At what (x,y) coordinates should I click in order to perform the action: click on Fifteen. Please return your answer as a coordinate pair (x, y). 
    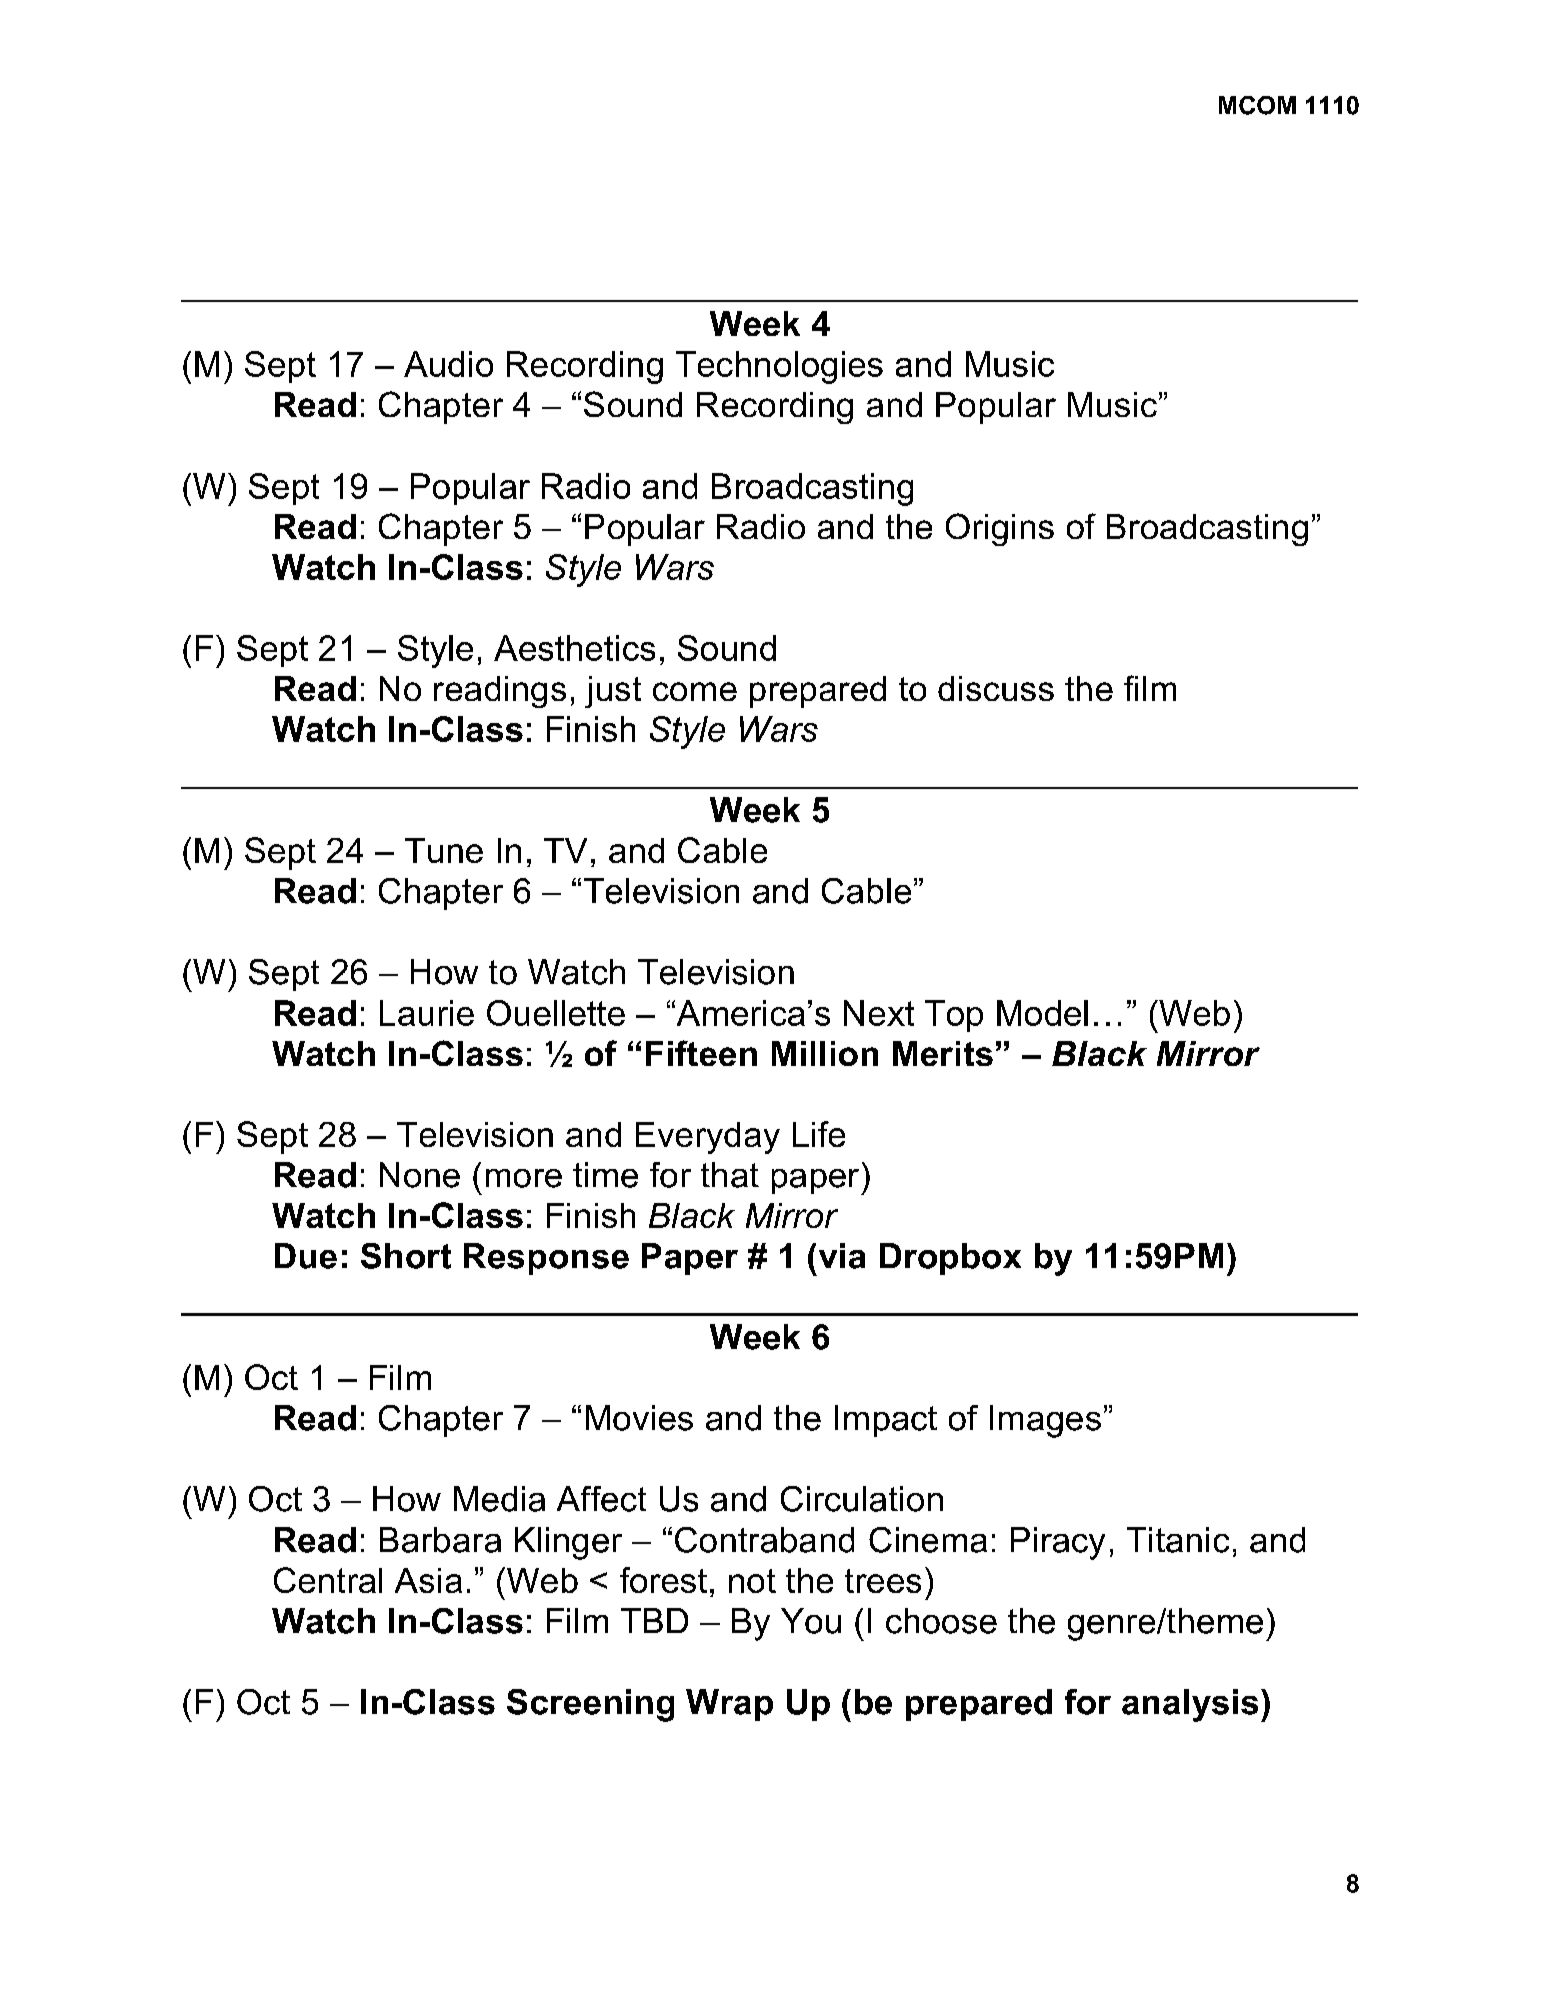
    Looking at the image, I should click on (701, 1053).
